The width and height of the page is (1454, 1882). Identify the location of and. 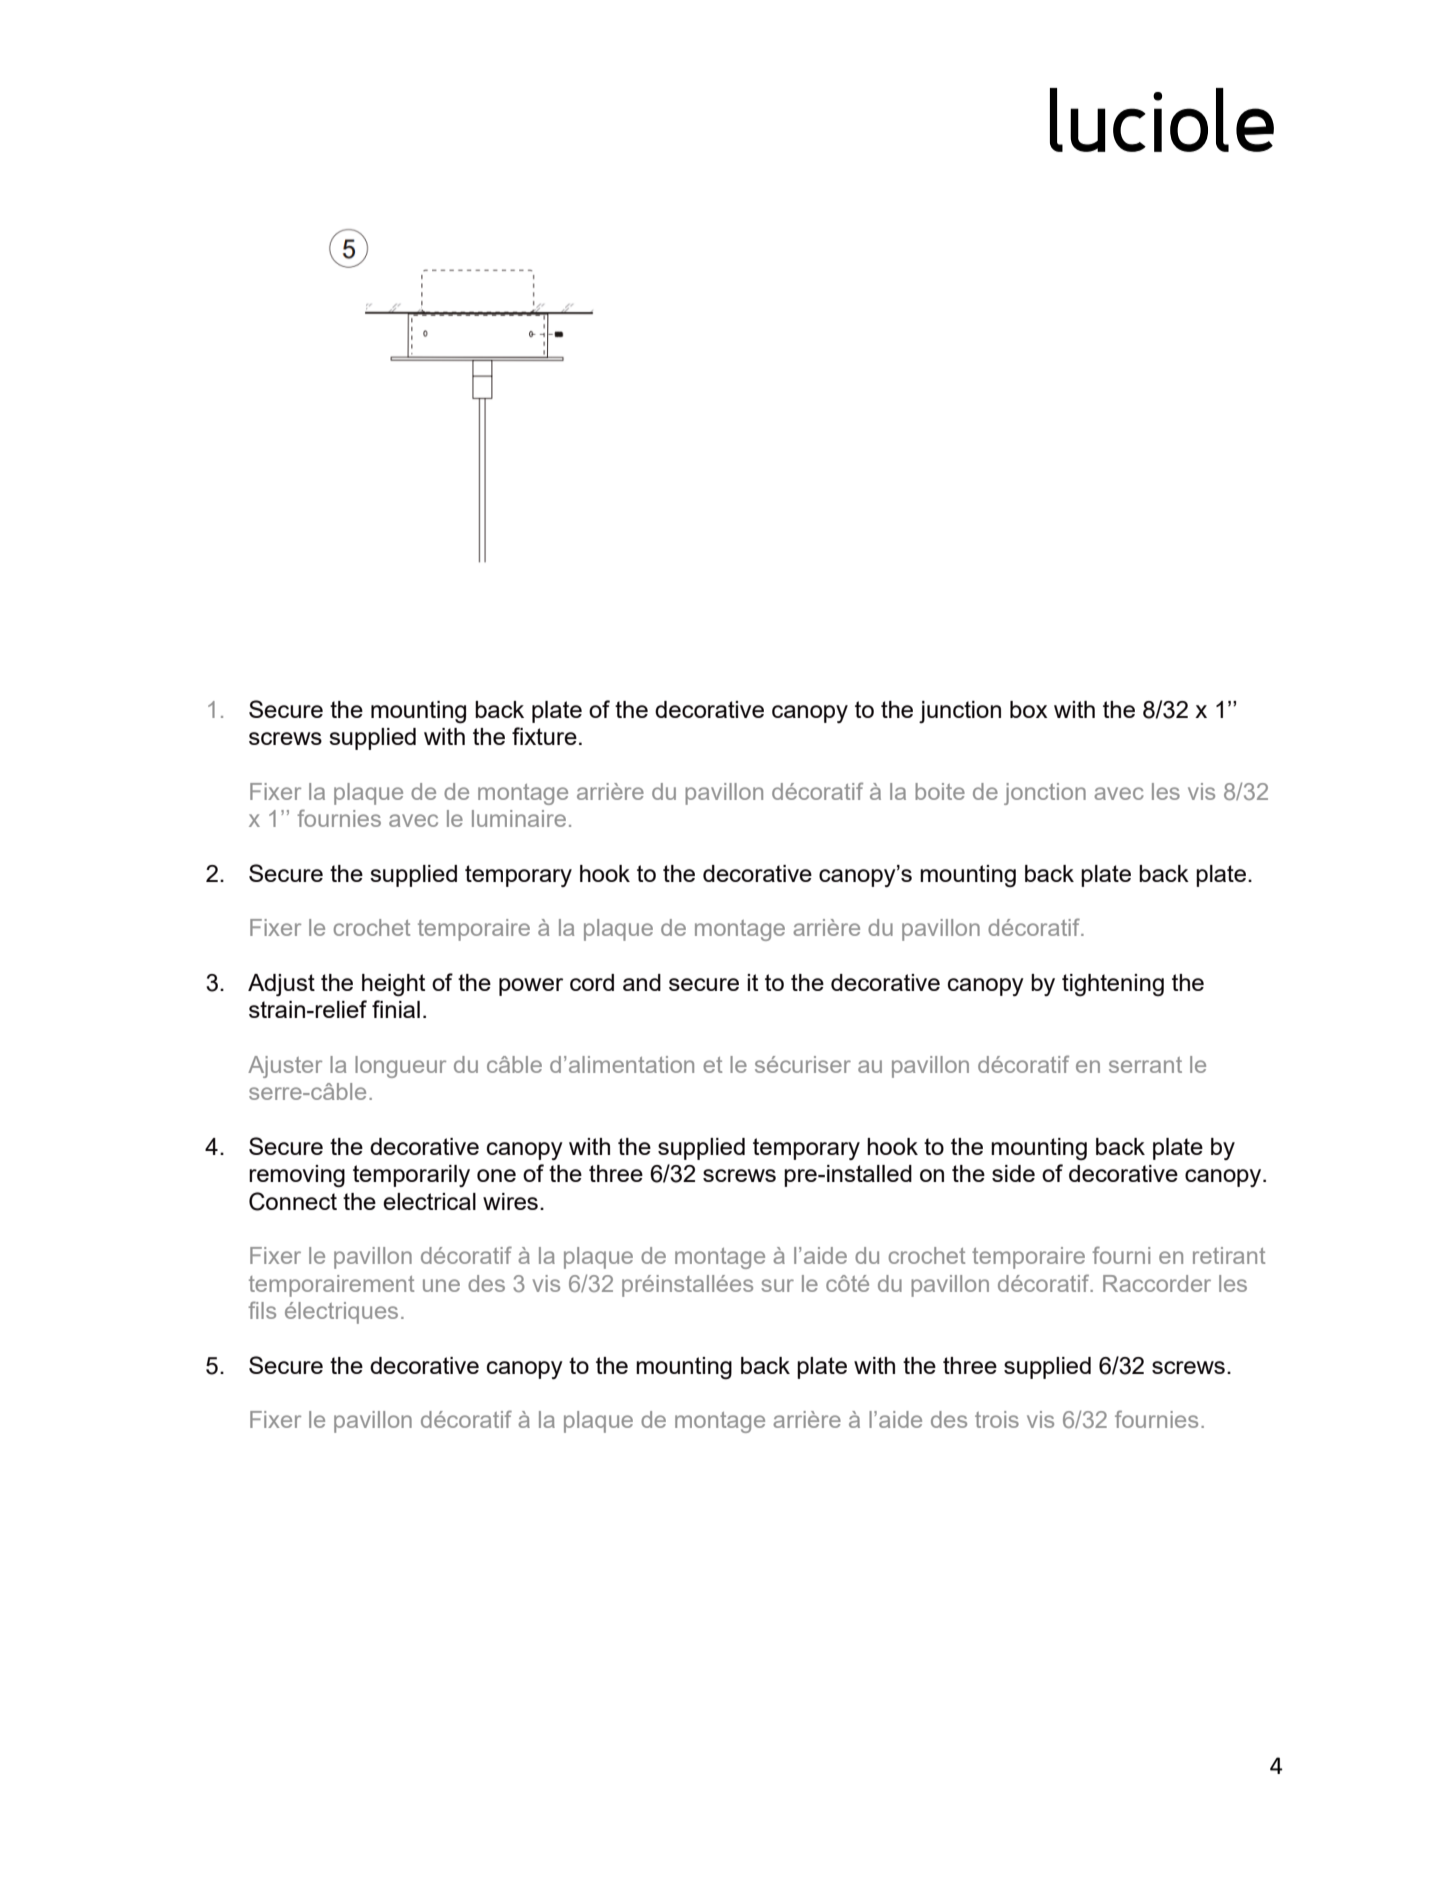
(642, 982).
